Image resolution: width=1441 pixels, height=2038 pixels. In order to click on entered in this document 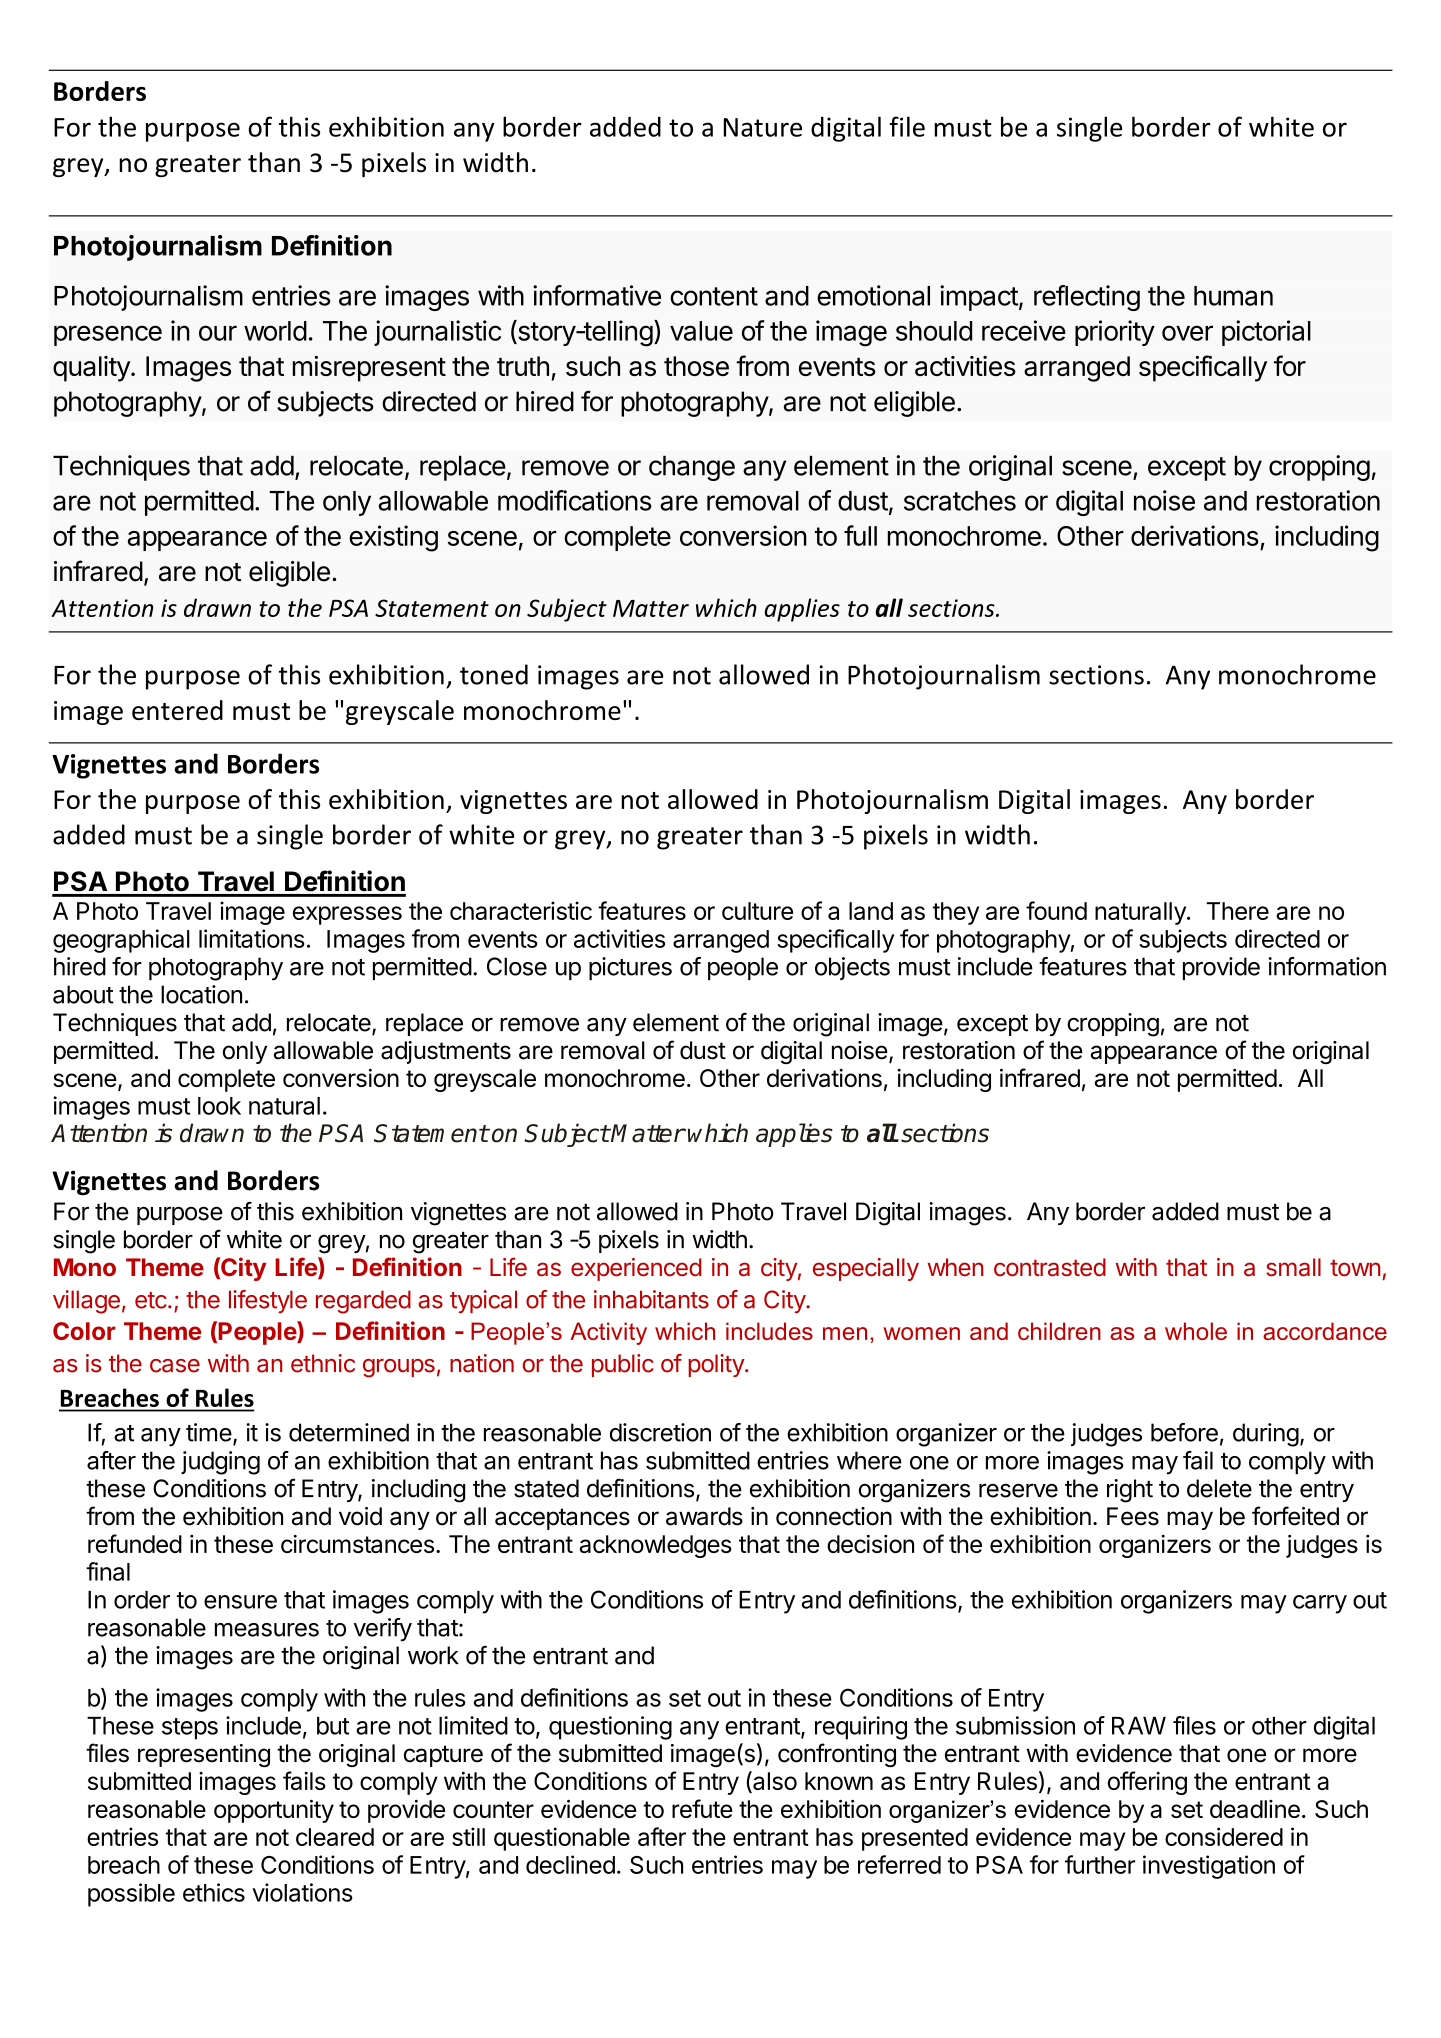, I will do `click(177, 710)`.
